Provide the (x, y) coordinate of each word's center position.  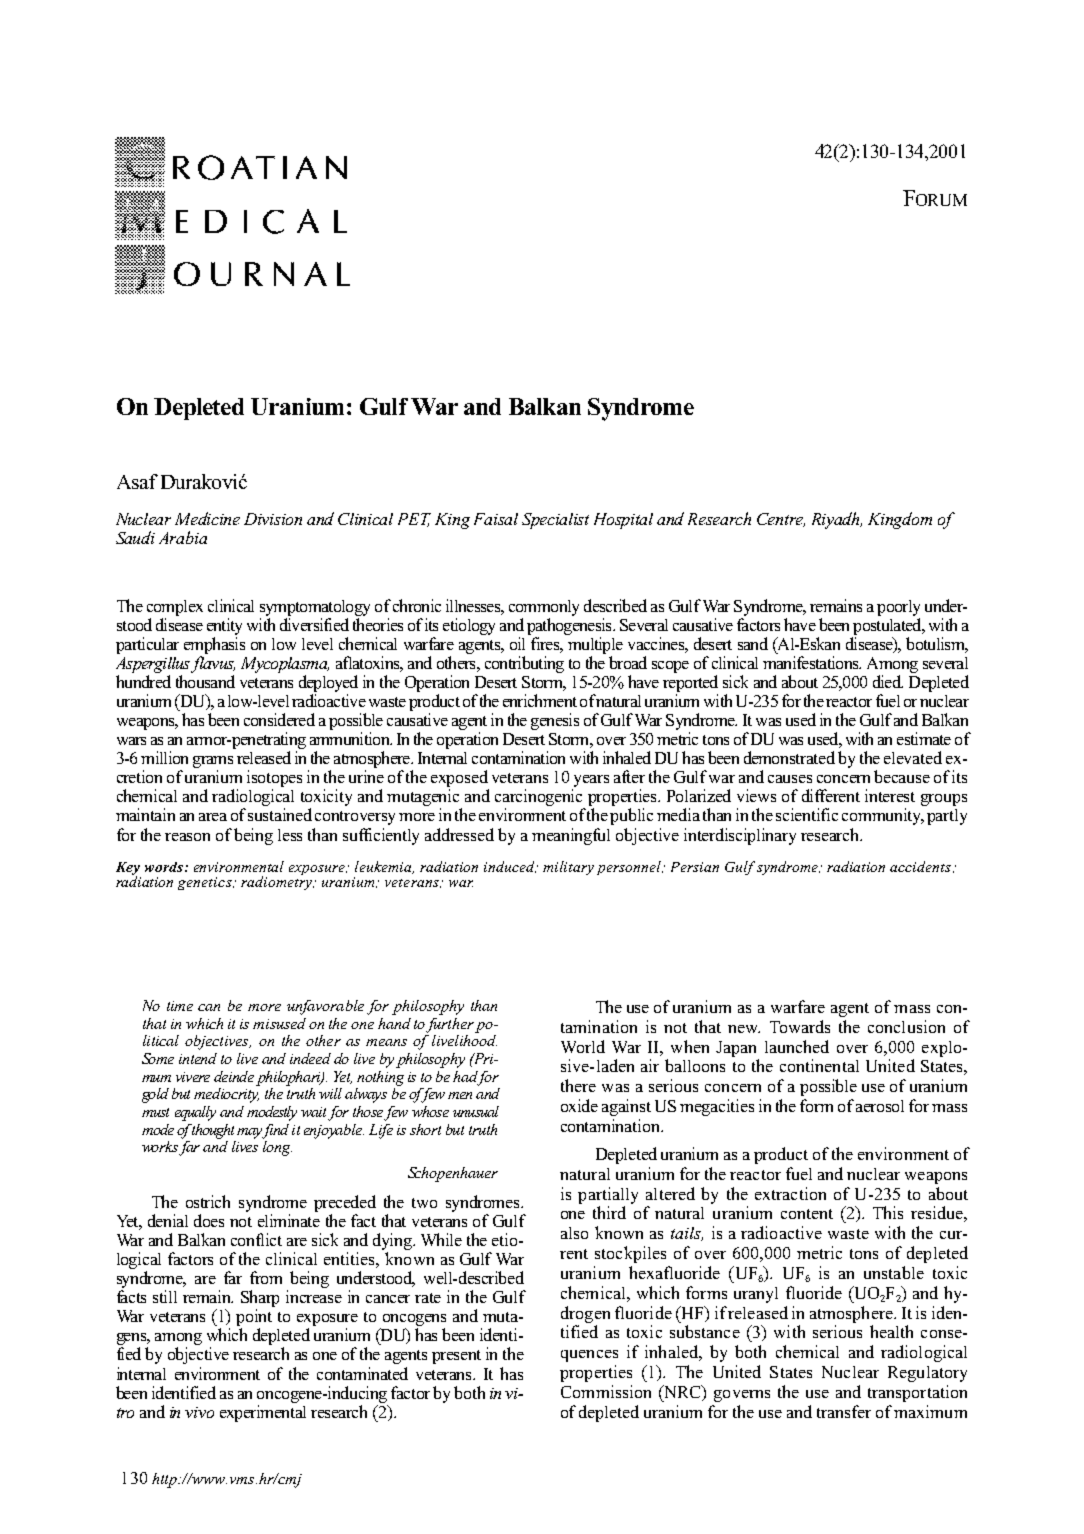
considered (279, 719)
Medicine (207, 518)
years (590, 782)
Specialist (555, 521)
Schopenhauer (453, 1174)
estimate (924, 738)
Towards (800, 1026)
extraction (790, 1193)
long (277, 1148)
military (568, 868)
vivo (199, 1412)
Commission (606, 1391)
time (180, 1006)
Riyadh (837, 520)
